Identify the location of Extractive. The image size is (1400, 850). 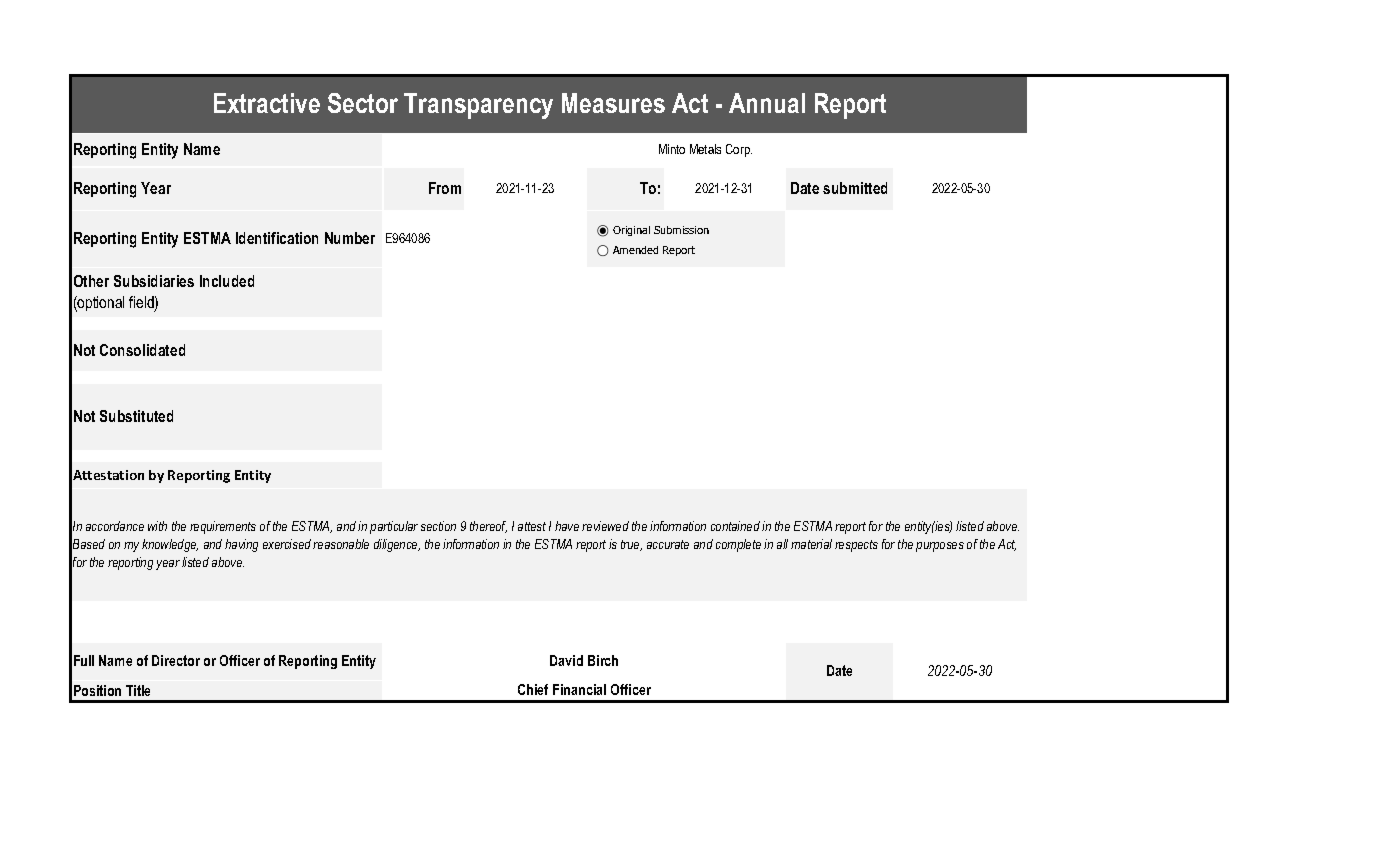
(267, 103).
